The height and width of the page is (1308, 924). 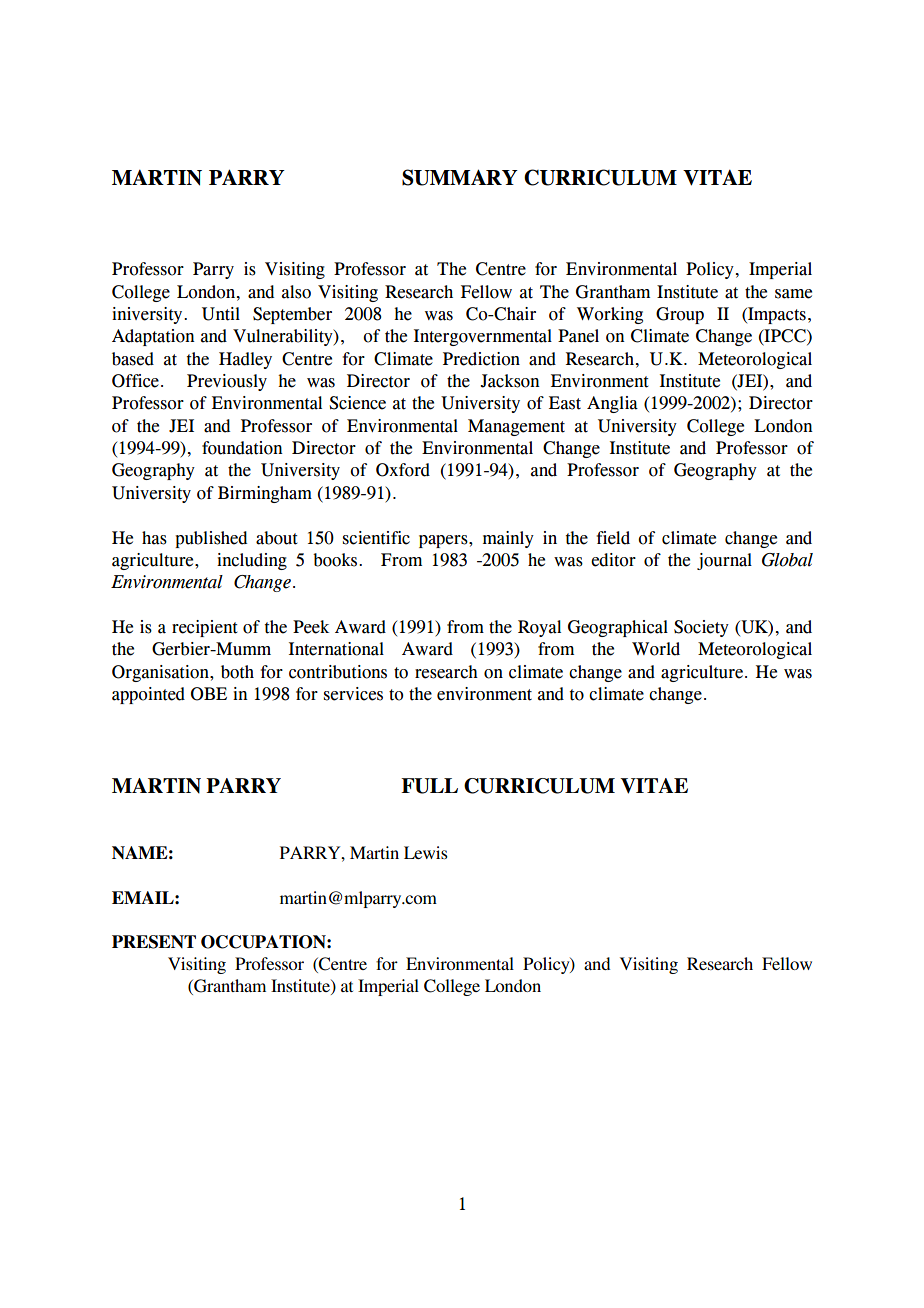 I want to click on SUMMARY, so click(x=460, y=177).
